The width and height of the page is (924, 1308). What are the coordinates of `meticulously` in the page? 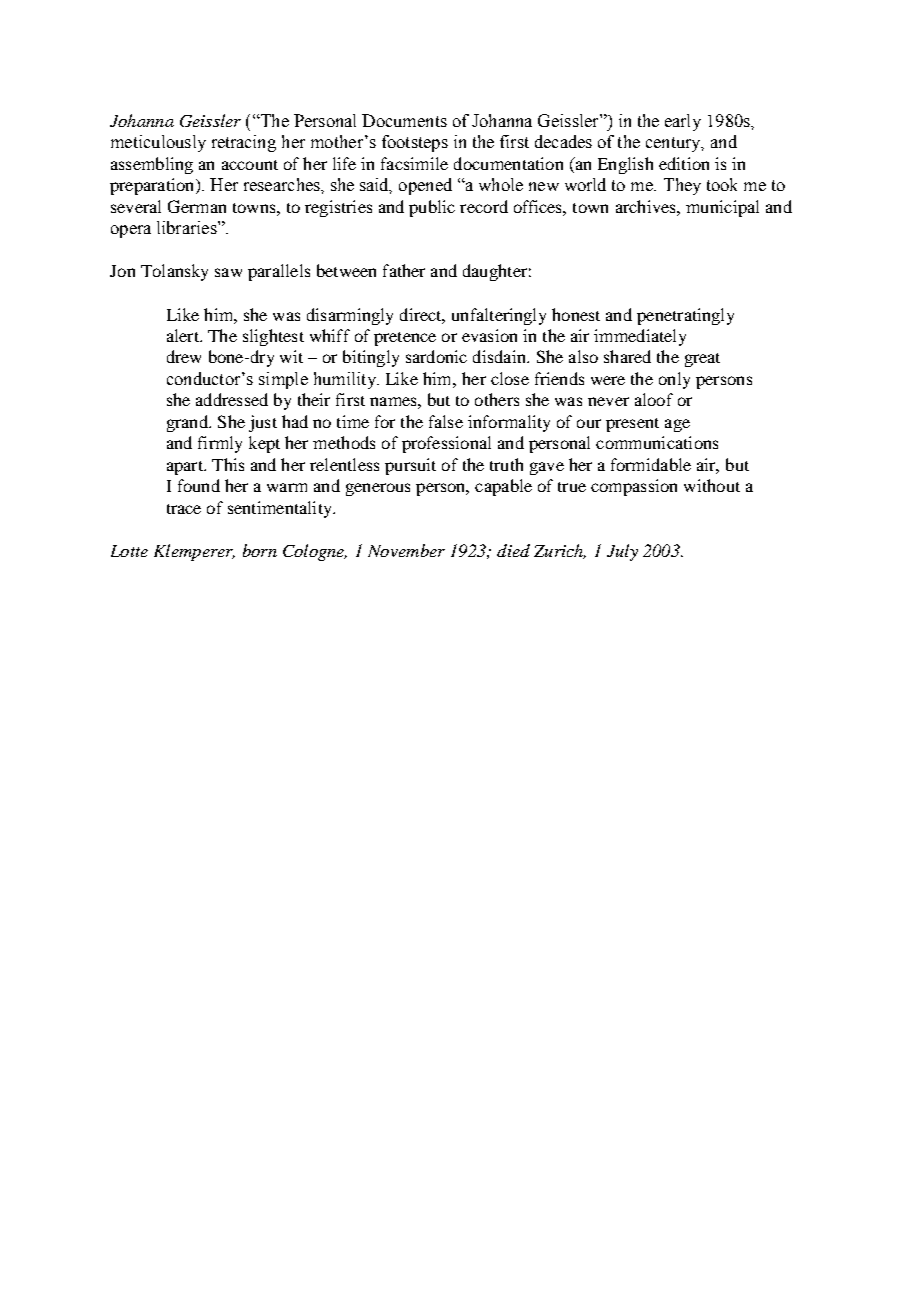 It's located at (158, 143).
